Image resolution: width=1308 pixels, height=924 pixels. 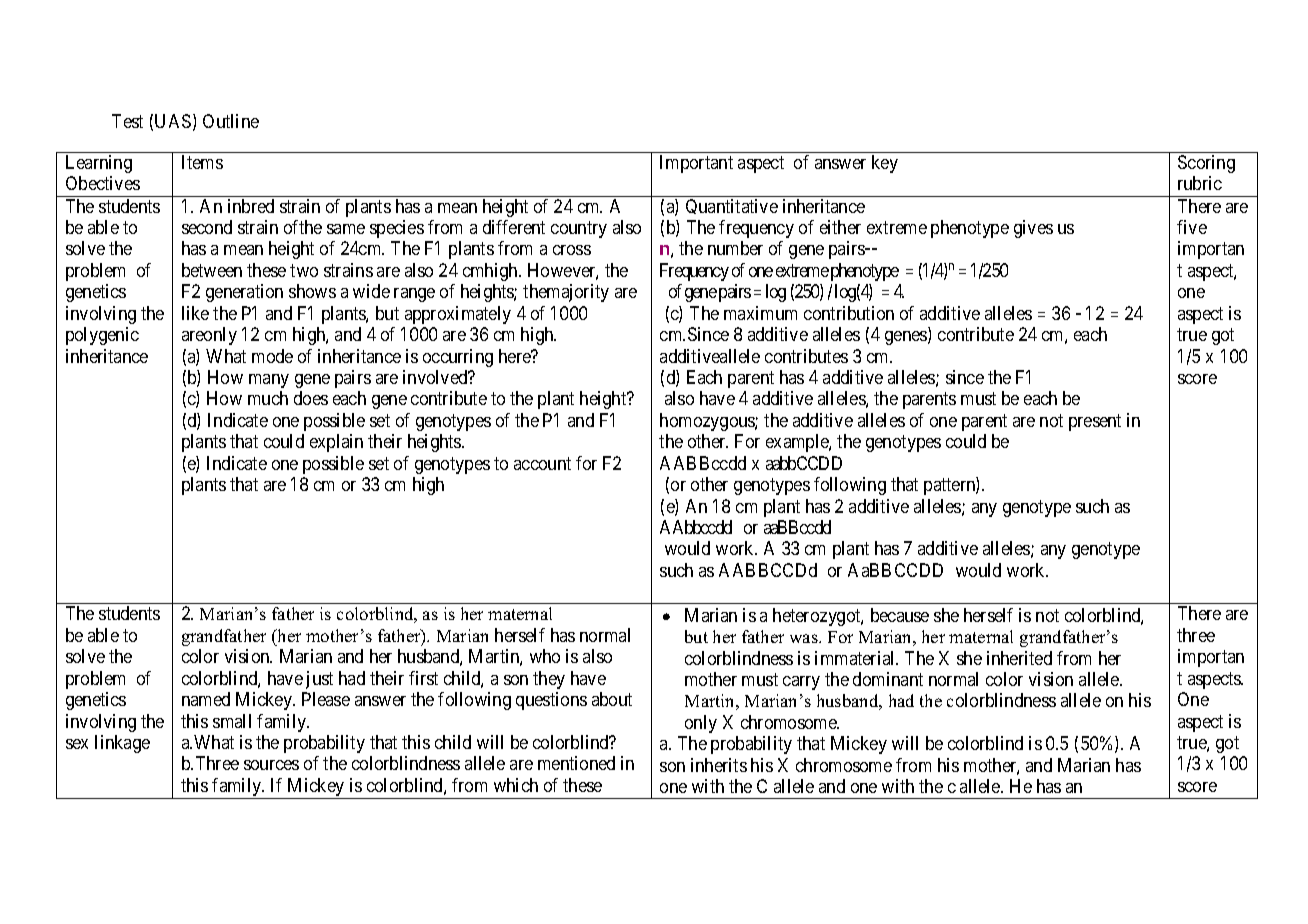 What do you see at coordinates (336, 443) in the document?
I see `explain` at bounding box center [336, 443].
